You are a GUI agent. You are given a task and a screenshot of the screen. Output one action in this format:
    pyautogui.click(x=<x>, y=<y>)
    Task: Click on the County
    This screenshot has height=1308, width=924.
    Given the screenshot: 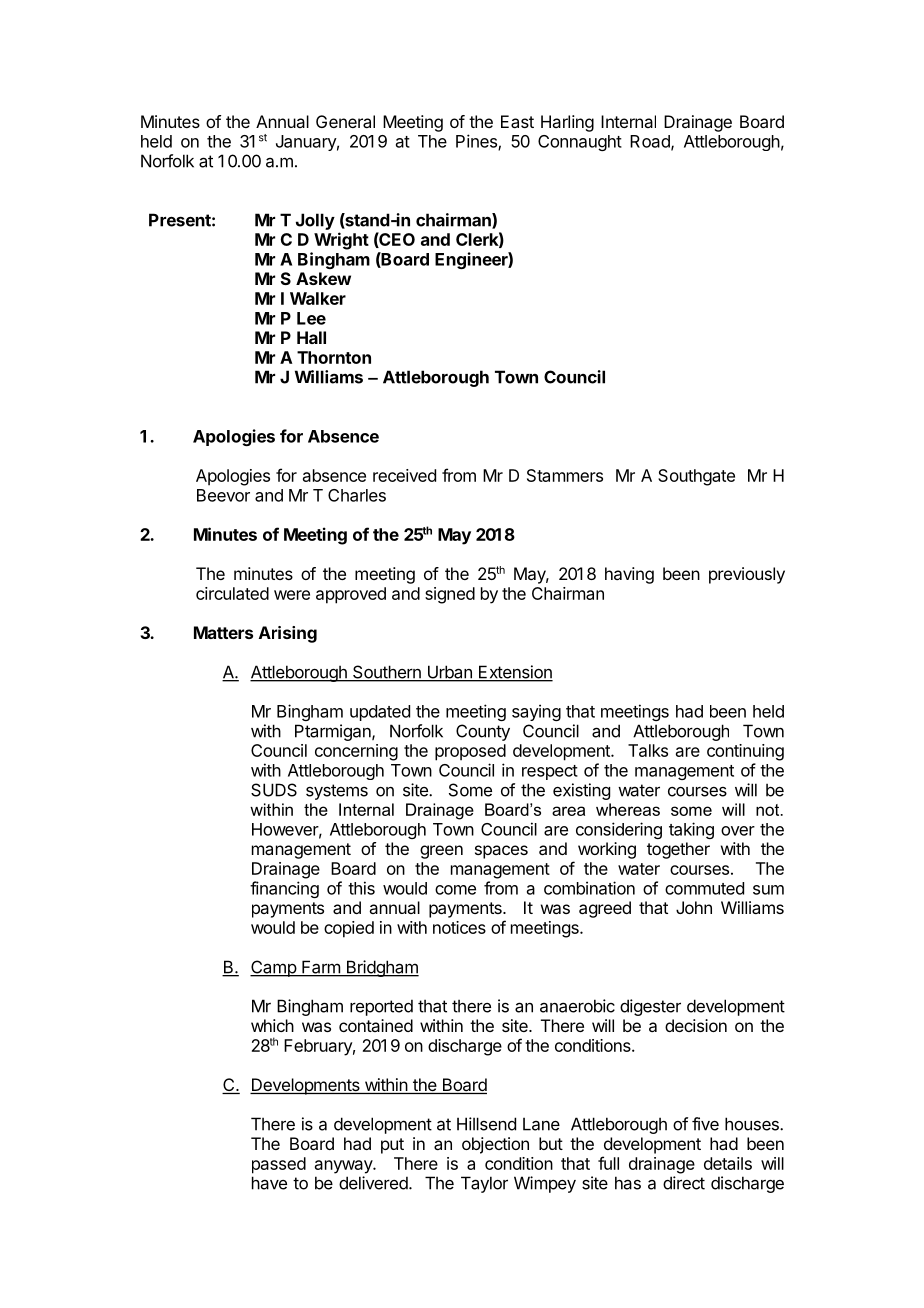 What is the action you would take?
    pyautogui.click(x=483, y=732)
